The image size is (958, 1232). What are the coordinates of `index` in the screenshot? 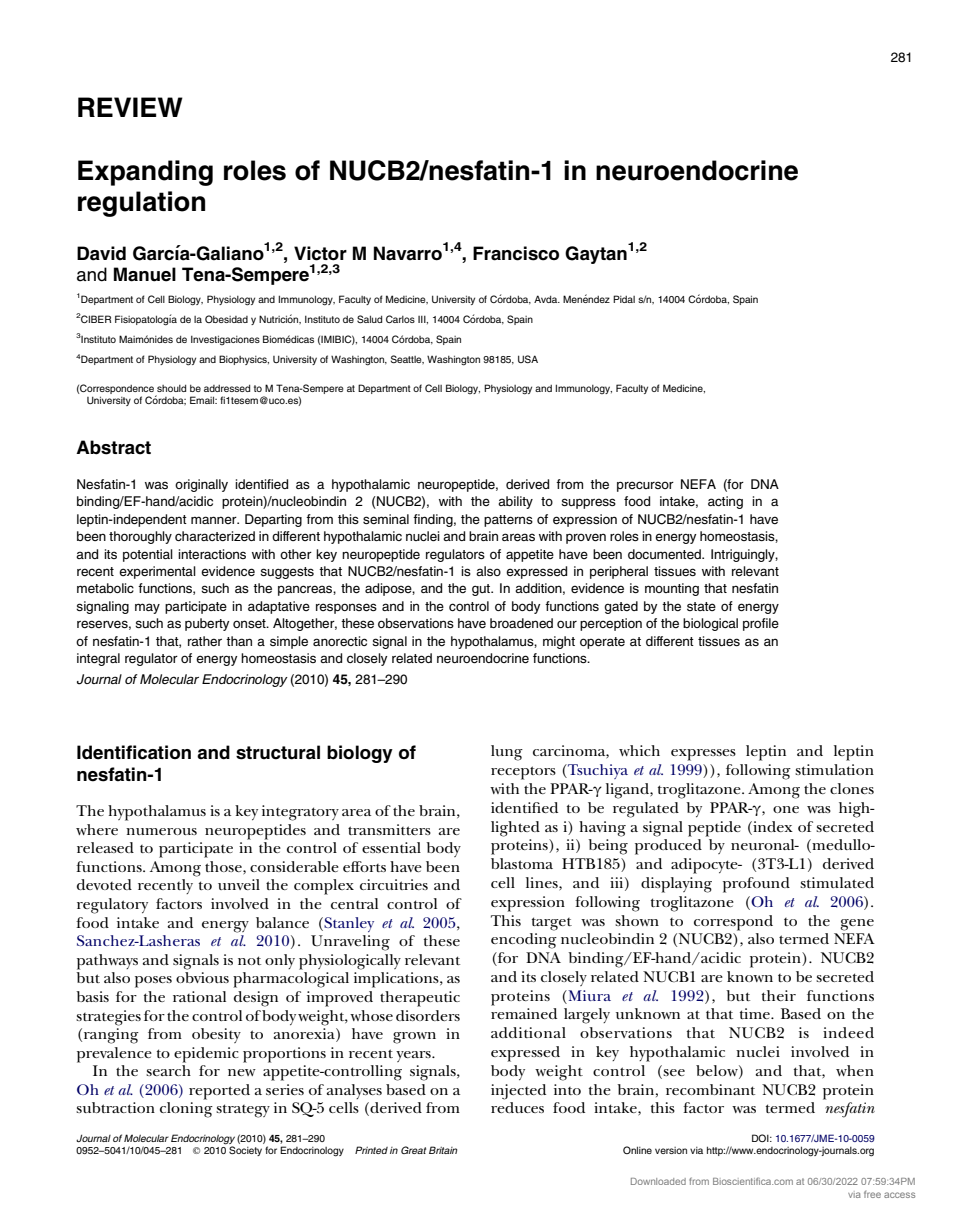 It's located at (772, 826).
